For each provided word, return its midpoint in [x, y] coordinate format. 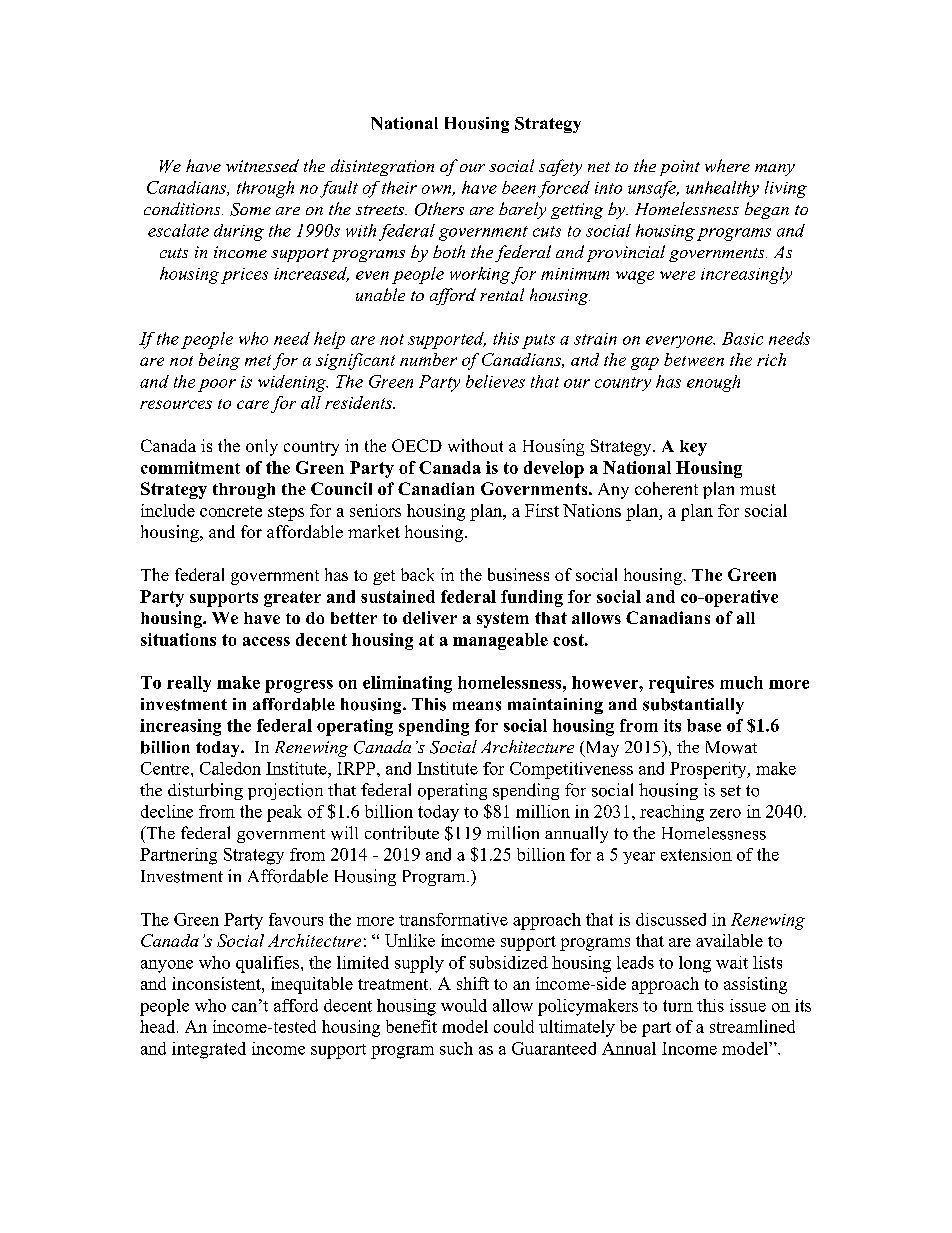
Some [250, 209]
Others [439, 209]
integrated [209, 1050]
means [477, 706]
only [262, 447]
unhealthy [722, 189]
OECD [417, 445]
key [693, 448]
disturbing [205, 791]
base [704, 725]
